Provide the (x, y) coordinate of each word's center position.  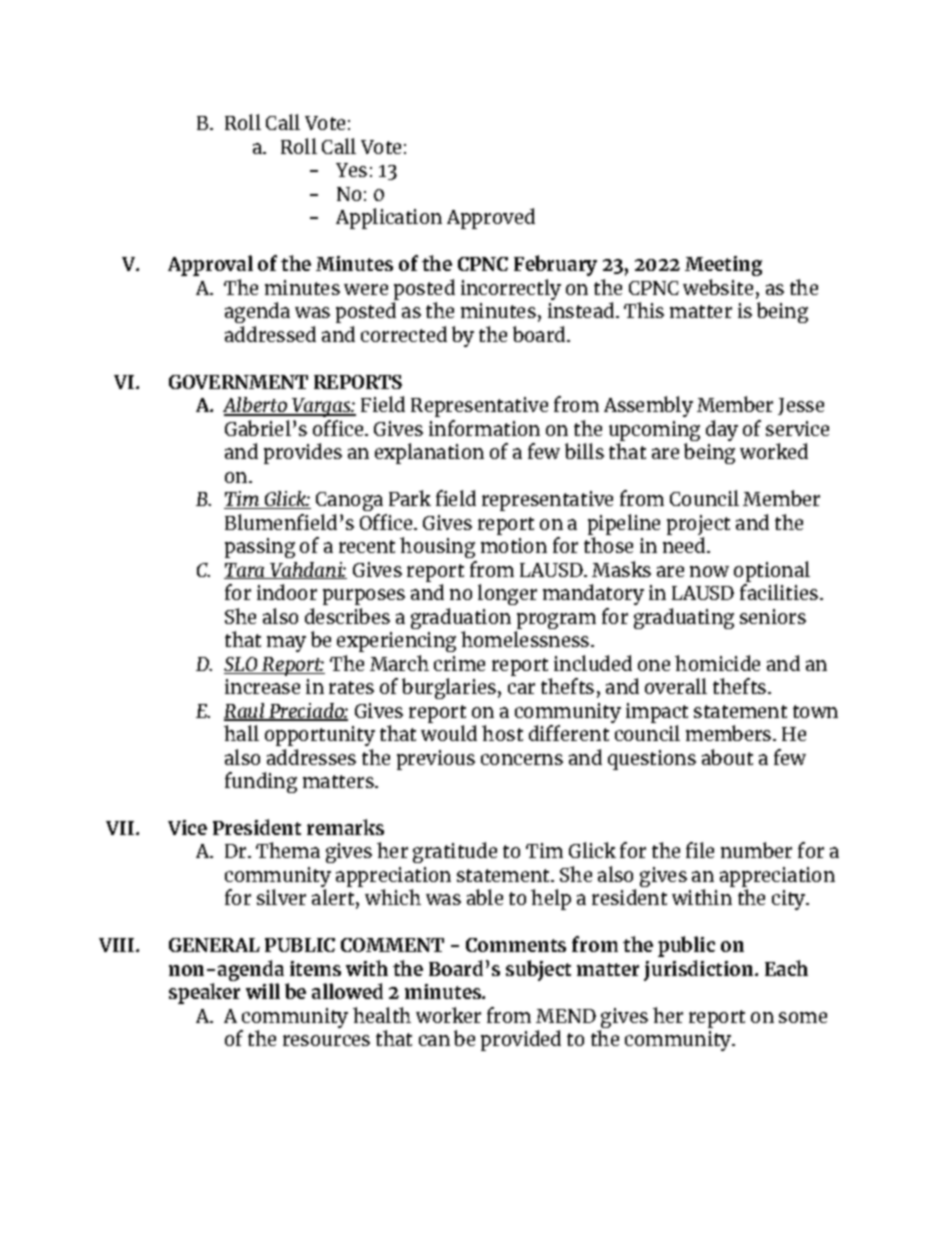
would (449, 733)
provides (303, 453)
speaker (204, 993)
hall (241, 733)
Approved (491, 218)
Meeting (723, 266)
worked (774, 451)
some (803, 1017)
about (727, 757)
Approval (210, 265)
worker (448, 1015)
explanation (429, 453)
